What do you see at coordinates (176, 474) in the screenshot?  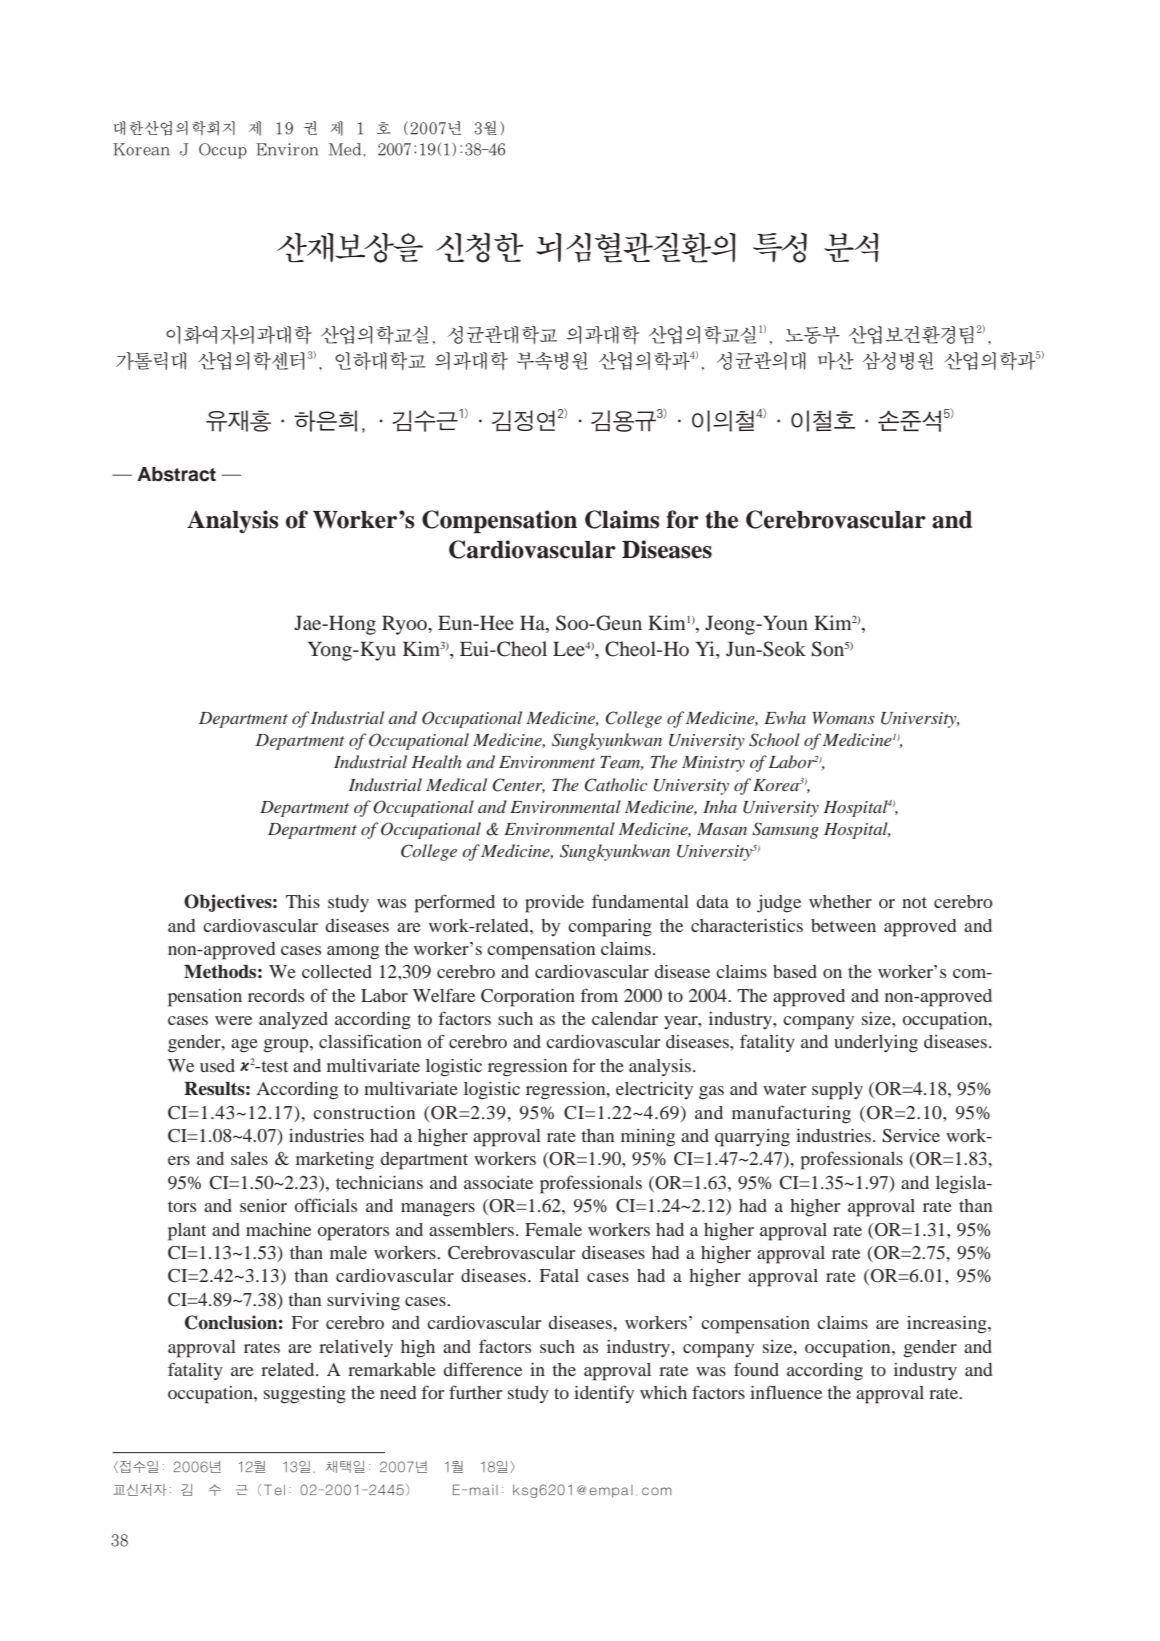 I see `Abstract` at bounding box center [176, 474].
